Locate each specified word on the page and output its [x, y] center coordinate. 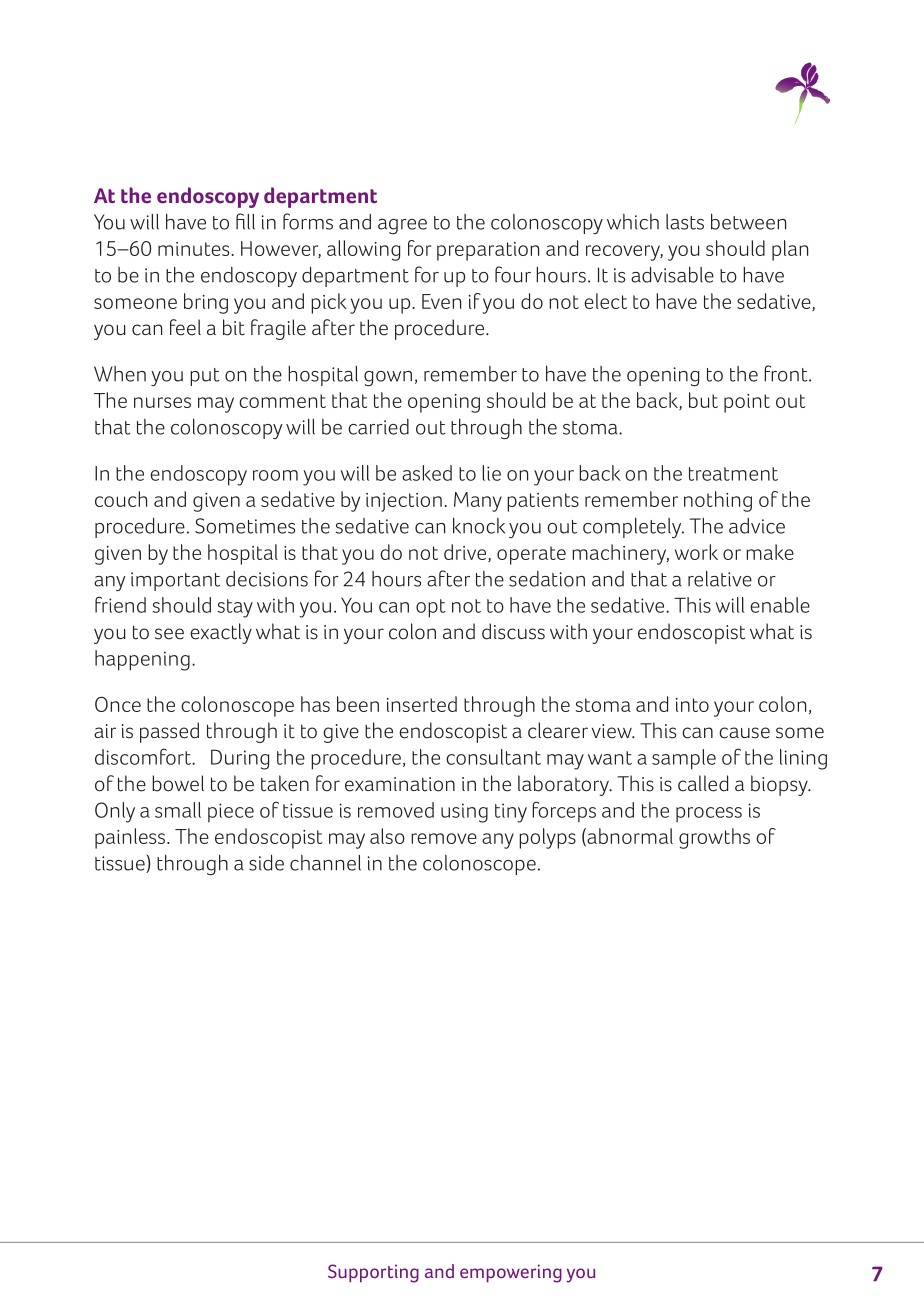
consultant [493, 757]
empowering [511, 1273]
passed [169, 732]
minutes [195, 249]
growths [714, 838]
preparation [488, 251]
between [748, 221]
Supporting [373, 1273]
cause [744, 733]
